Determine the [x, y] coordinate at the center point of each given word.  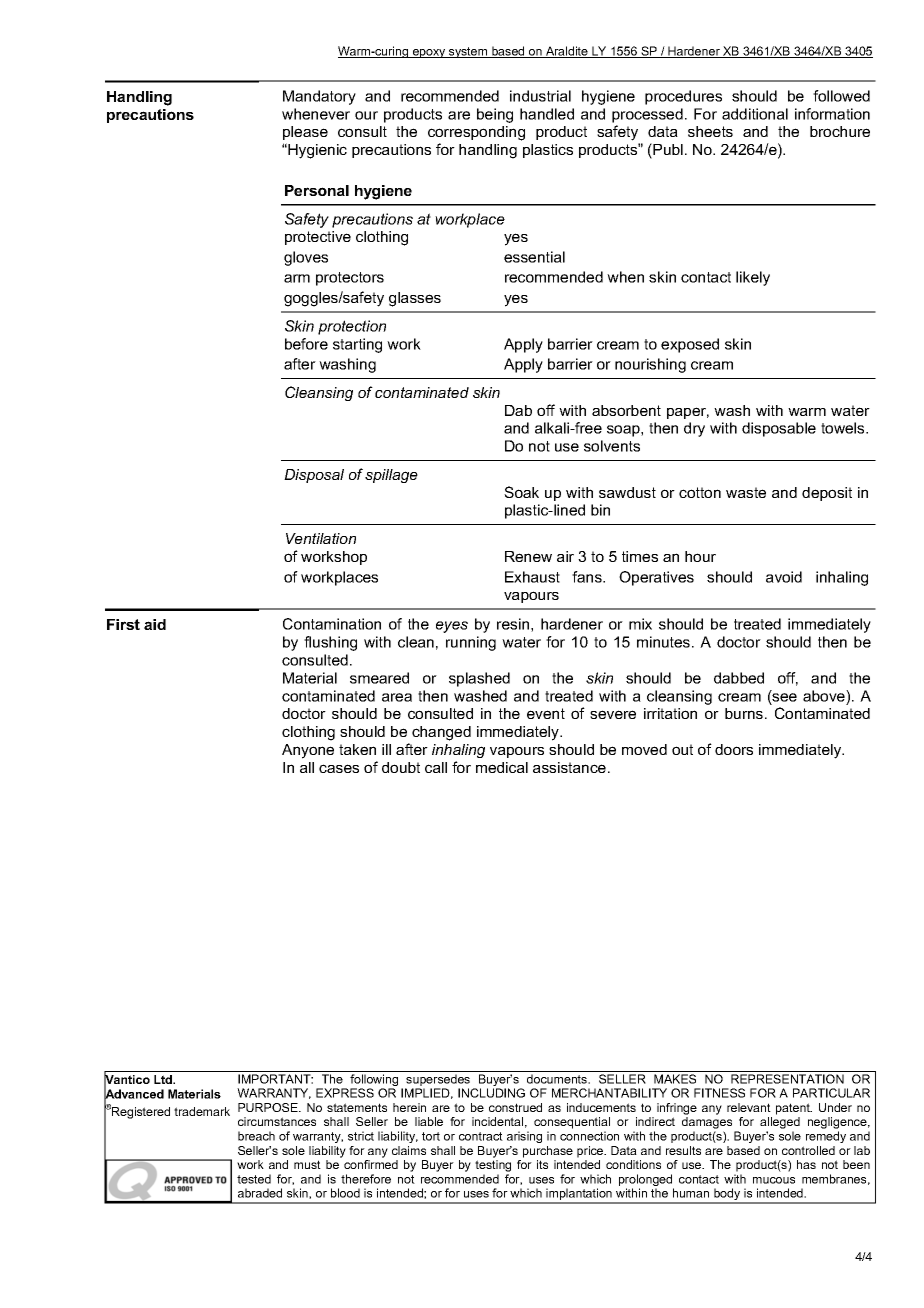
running [471, 643]
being [495, 115]
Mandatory [319, 97]
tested [254, 1179]
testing [493, 1166]
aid [155, 624]
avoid [784, 577]
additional [755, 114]
